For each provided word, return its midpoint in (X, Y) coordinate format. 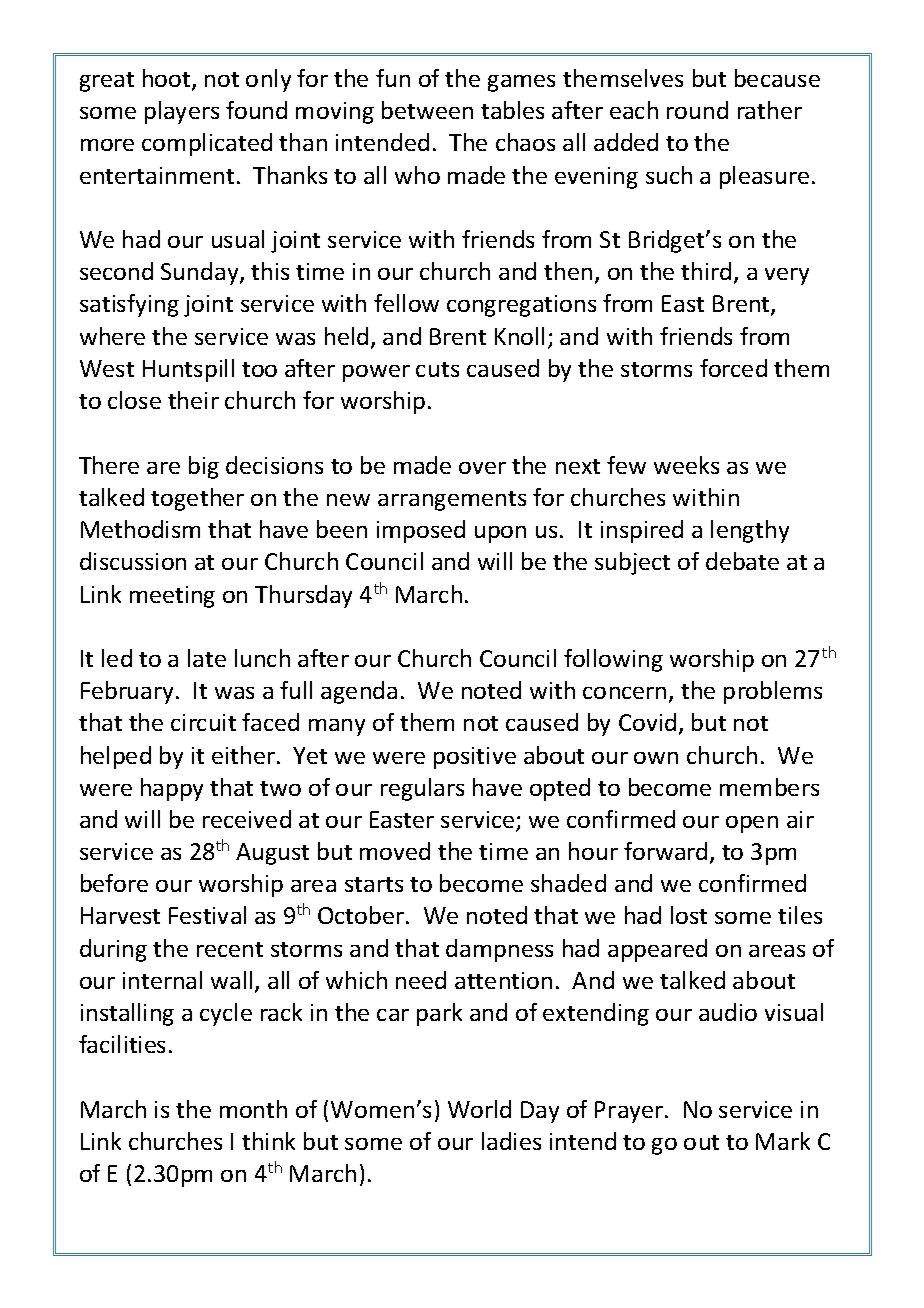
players (182, 112)
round (697, 110)
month (253, 1109)
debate (742, 561)
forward (665, 851)
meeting (172, 597)
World (479, 1109)
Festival (207, 915)
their (193, 400)
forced (733, 368)
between (427, 110)
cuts (437, 369)
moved (395, 851)
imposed (421, 531)
